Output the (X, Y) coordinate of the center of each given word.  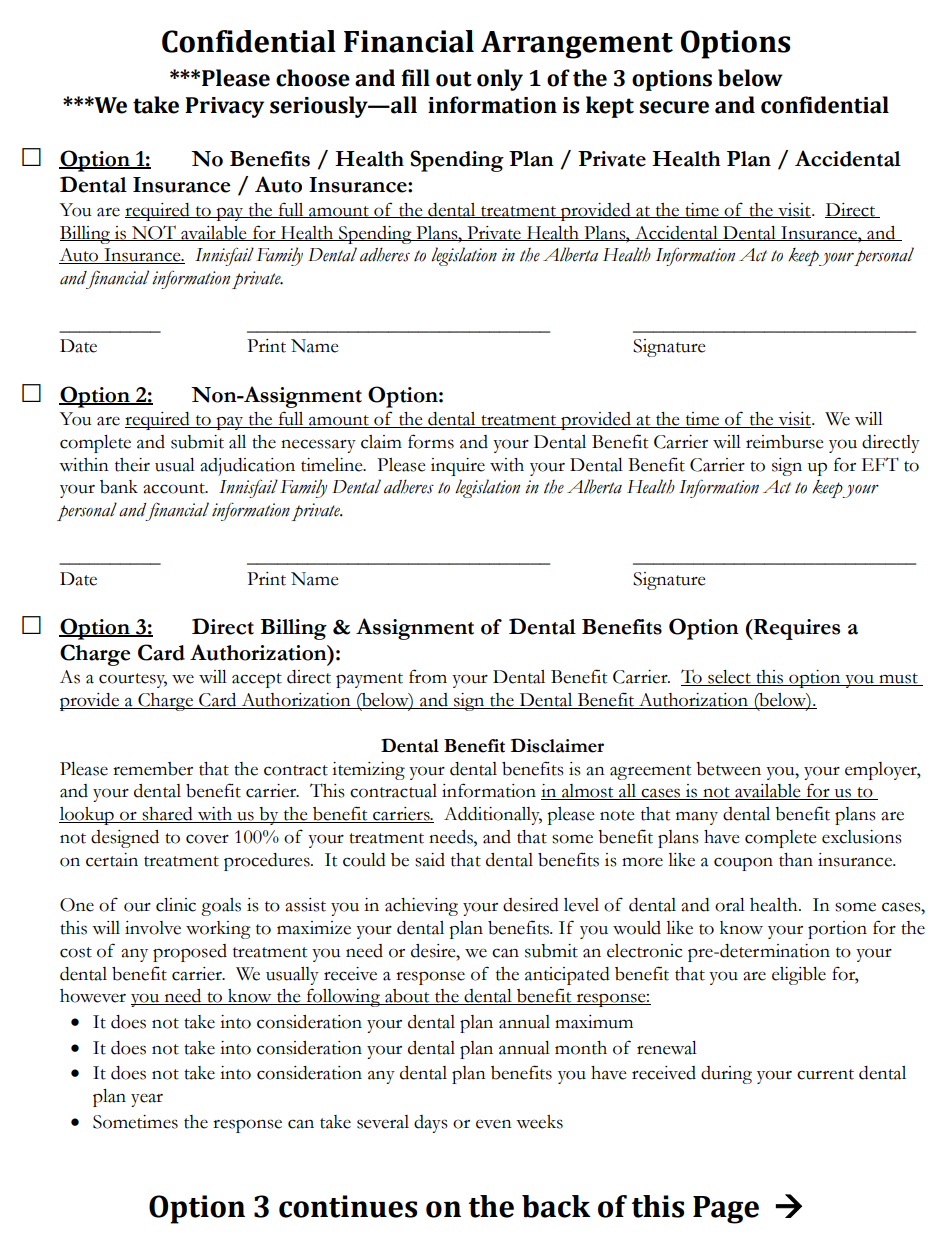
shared (168, 815)
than (796, 860)
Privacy (224, 107)
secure (674, 107)
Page (726, 1210)
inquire (458, 467)
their (132, 465)
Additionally (493, 816)
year (147, 1100)
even (494, 1124)
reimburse (784, 442)
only (500, 80)
